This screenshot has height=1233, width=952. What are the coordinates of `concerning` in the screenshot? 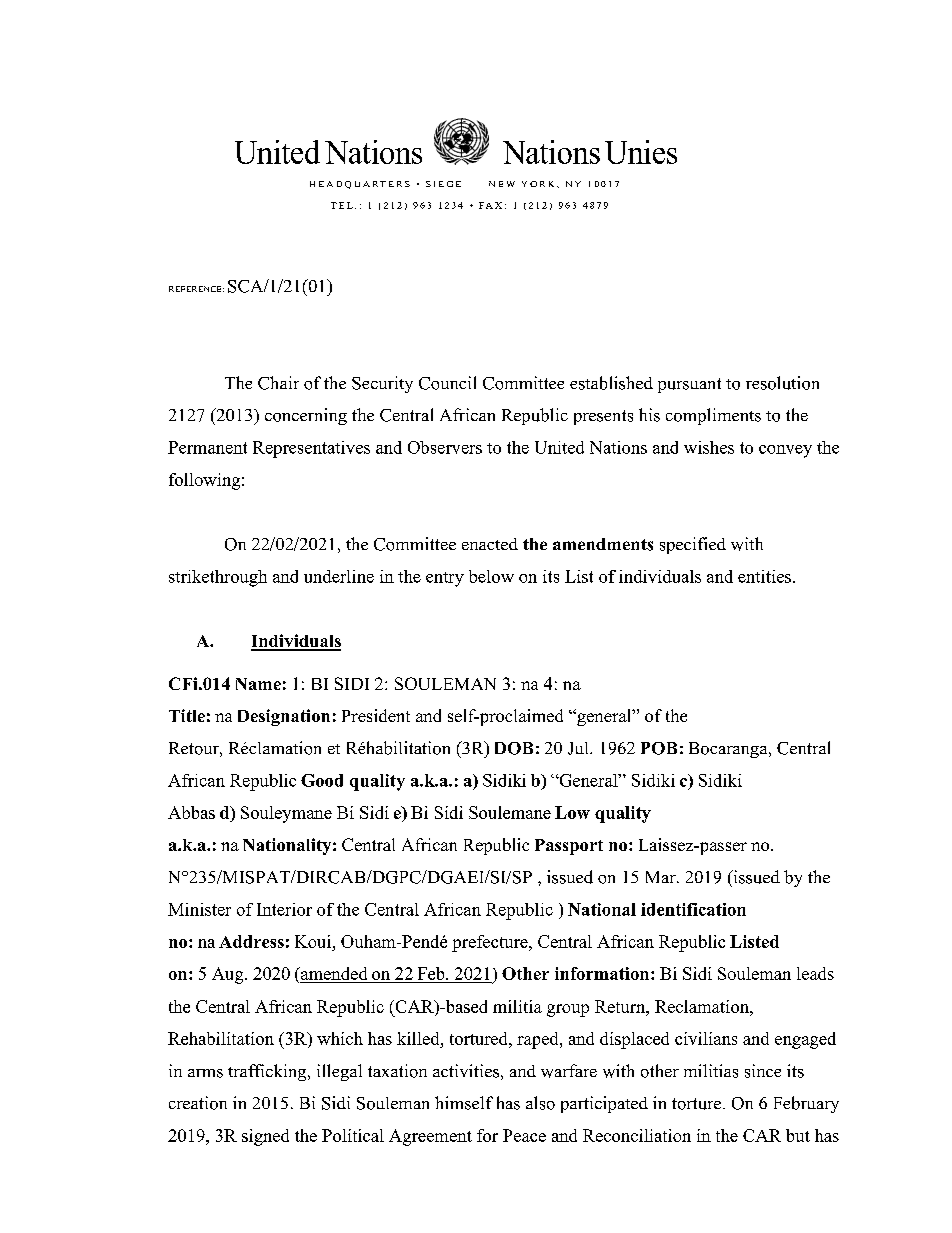 It's located at (306, 416).
